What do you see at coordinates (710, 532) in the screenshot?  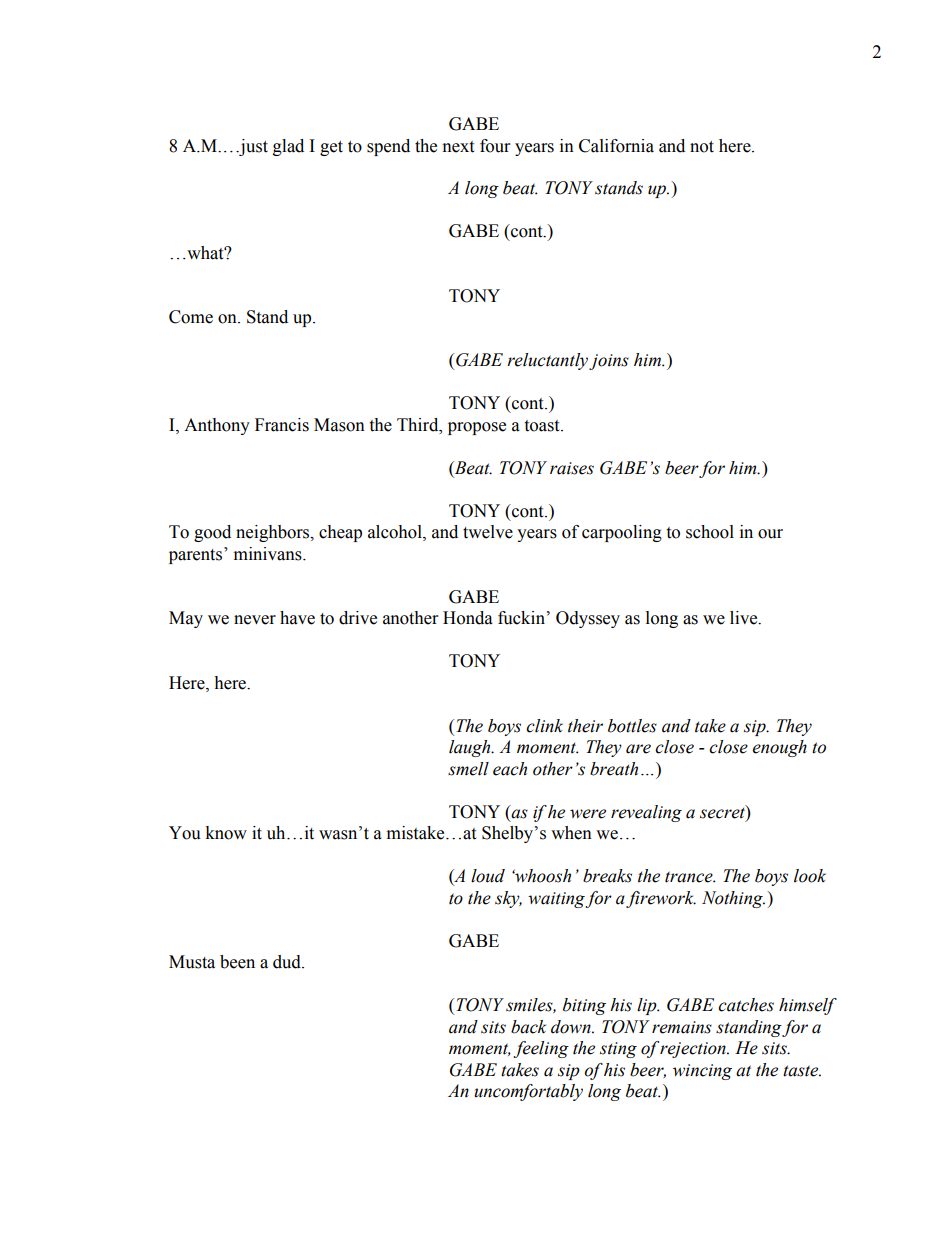 I see `school` at bounding box center [710, 532].
